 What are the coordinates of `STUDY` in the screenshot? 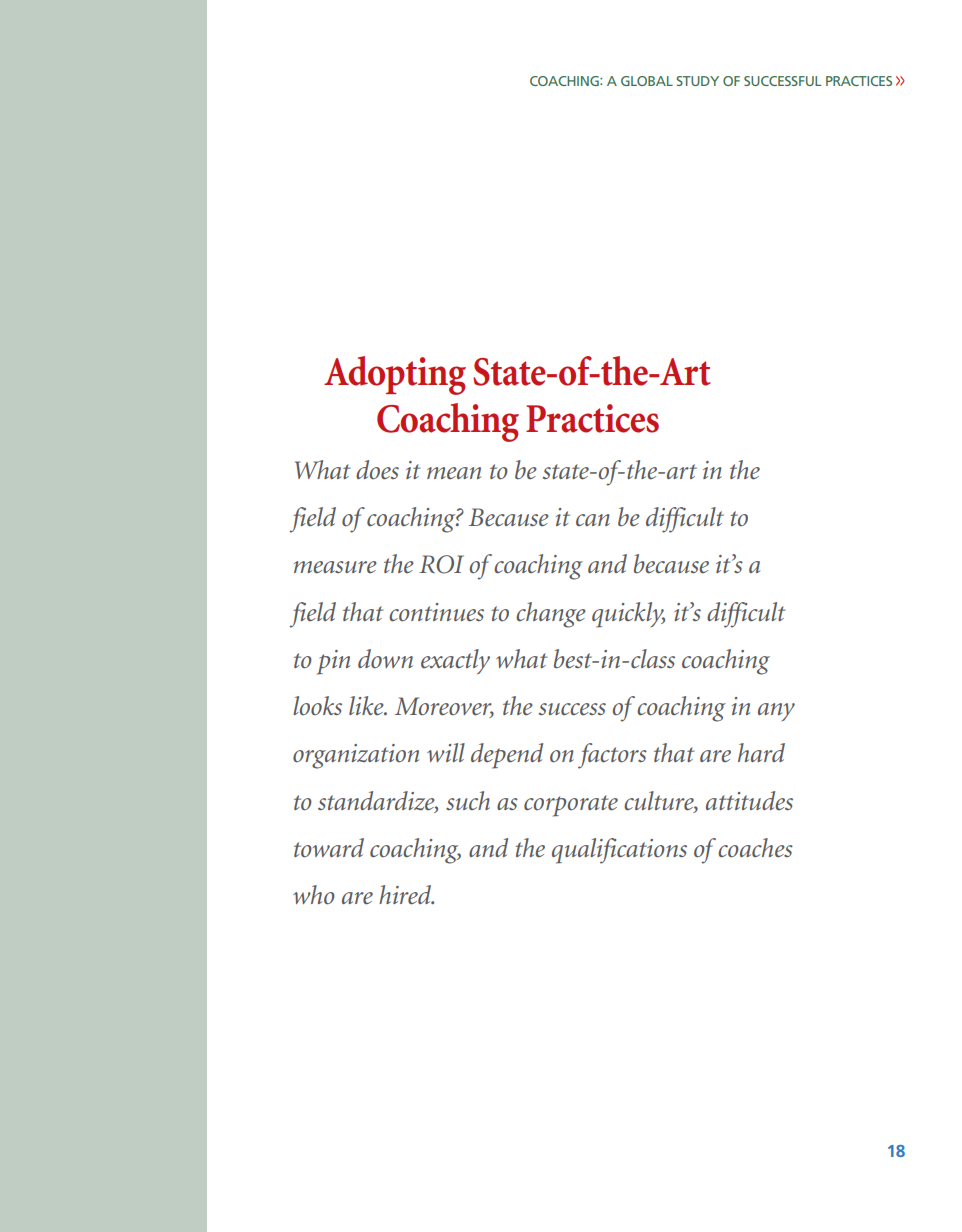 It's located at (697, 81).
